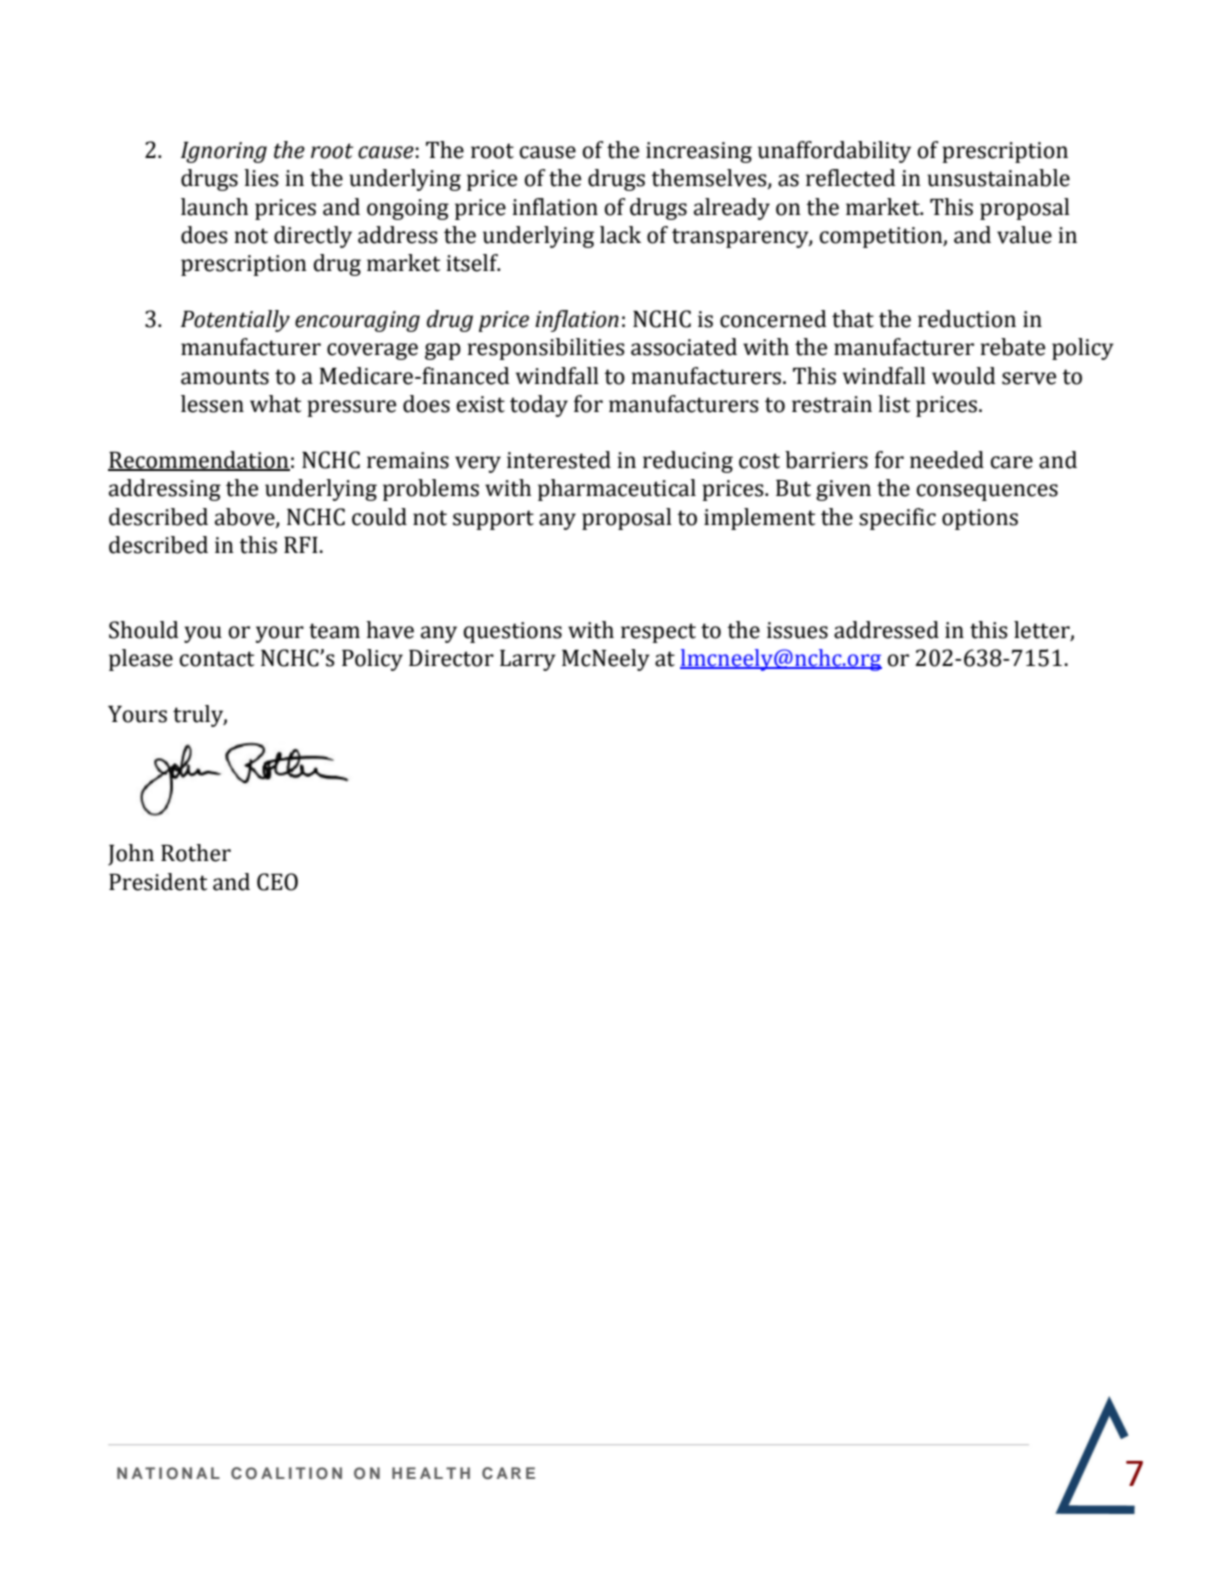  I want to click on lessen, so click(212, 404).
